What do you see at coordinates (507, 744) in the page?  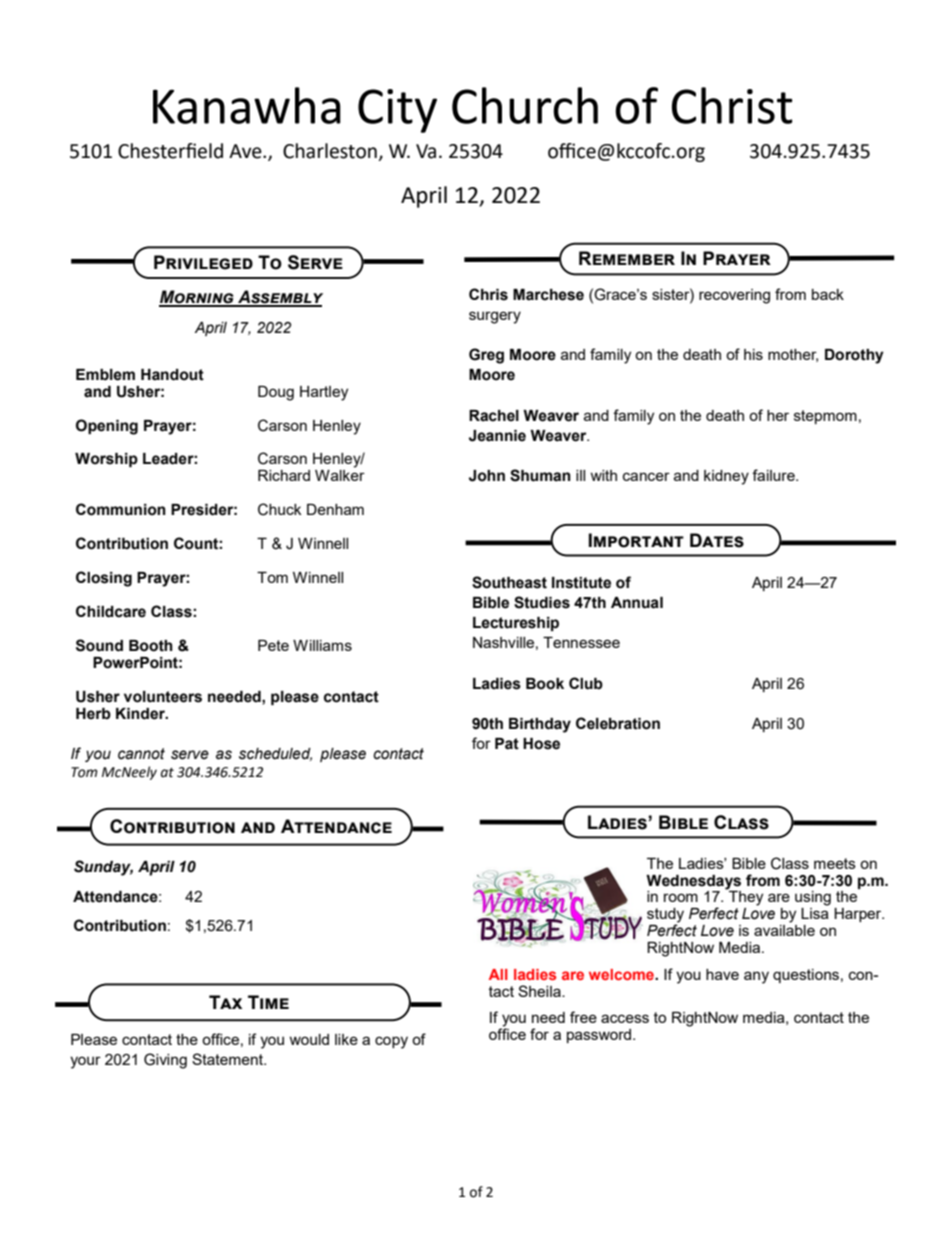 I see `Pat` at bounding box center [507, 744].
